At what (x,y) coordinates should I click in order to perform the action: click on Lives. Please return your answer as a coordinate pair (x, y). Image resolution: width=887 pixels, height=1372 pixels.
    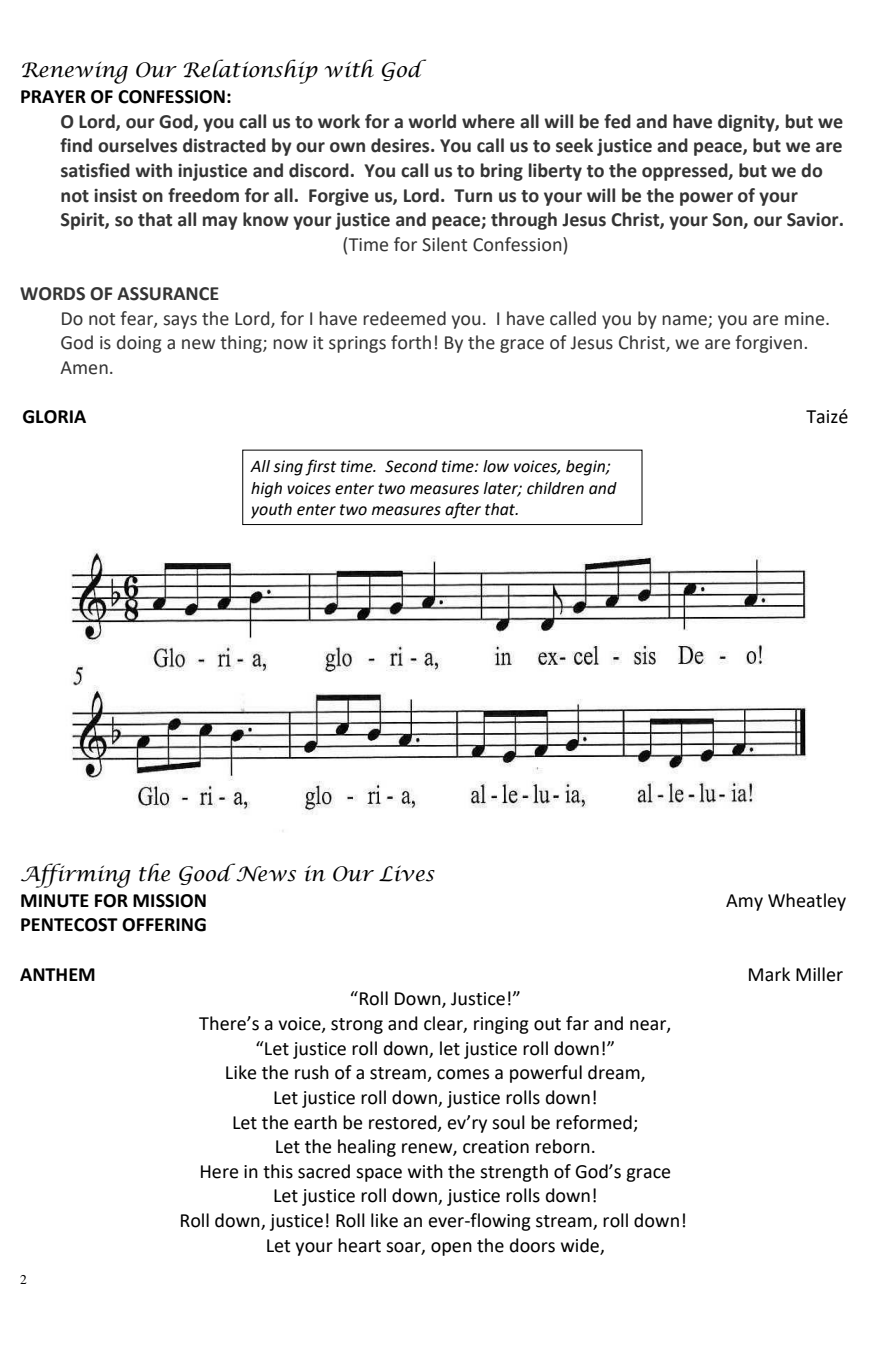
    Looking at the image, I should click on (407, 873).
